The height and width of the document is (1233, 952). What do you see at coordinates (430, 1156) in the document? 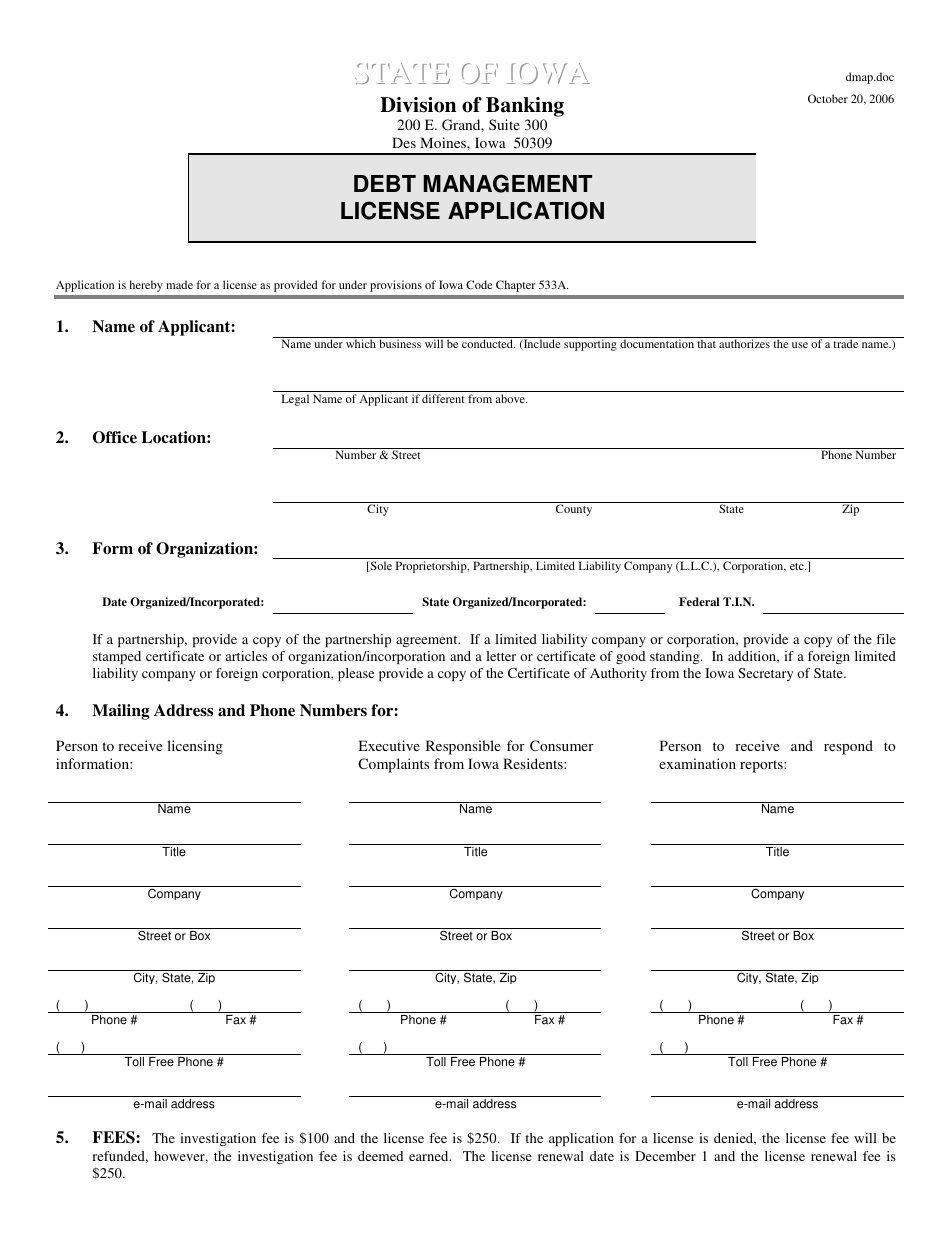
I see `earned` at bounding box center [430, 1156].
